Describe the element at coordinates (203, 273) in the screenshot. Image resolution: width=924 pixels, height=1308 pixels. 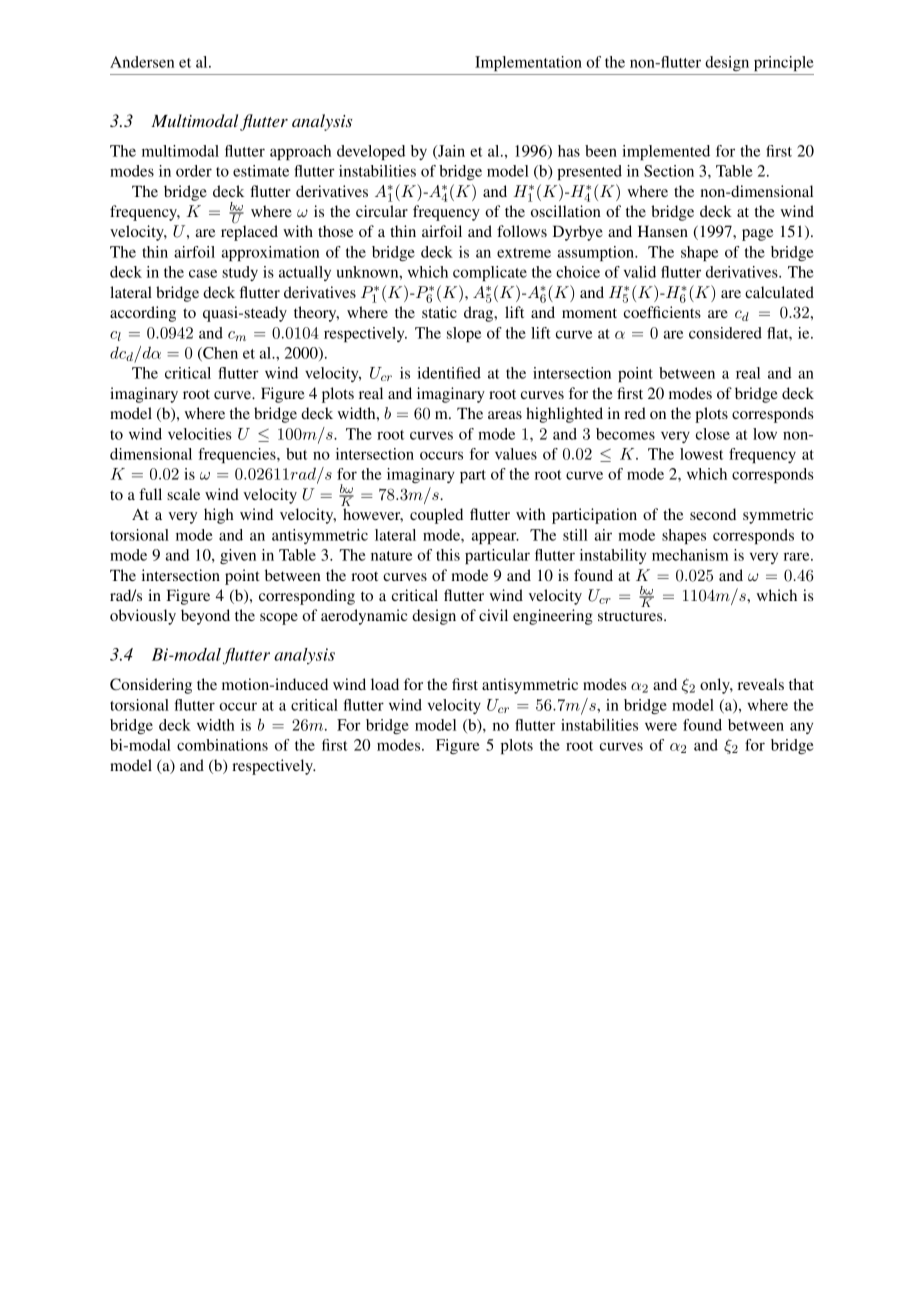
I see `case` at that location.
